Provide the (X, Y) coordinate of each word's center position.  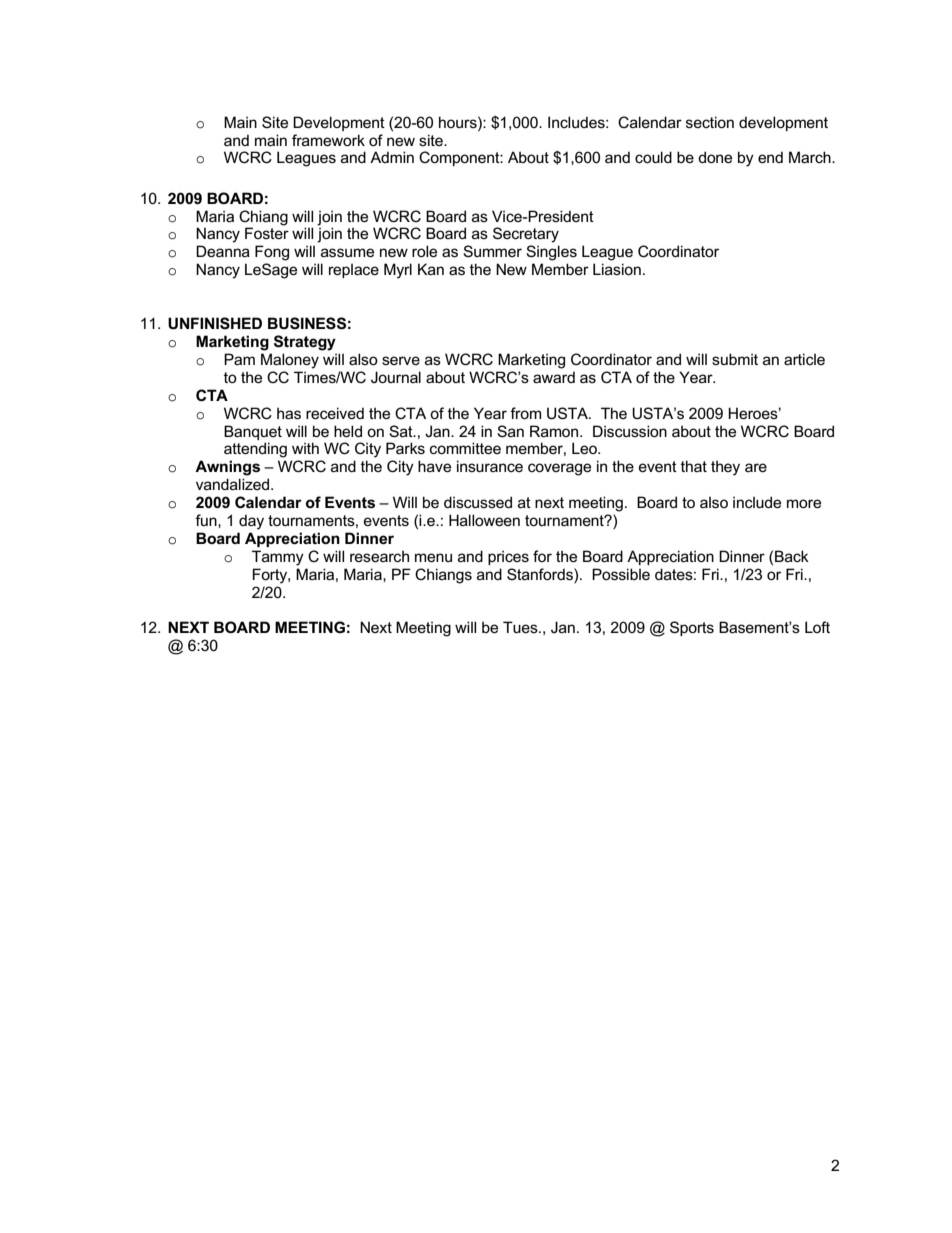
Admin (392, 157)
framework (328, 140)
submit (735, 359)
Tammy (278, 558)
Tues (521, 627)
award (554, 377)
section (710, 122)
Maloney (290, 361)
